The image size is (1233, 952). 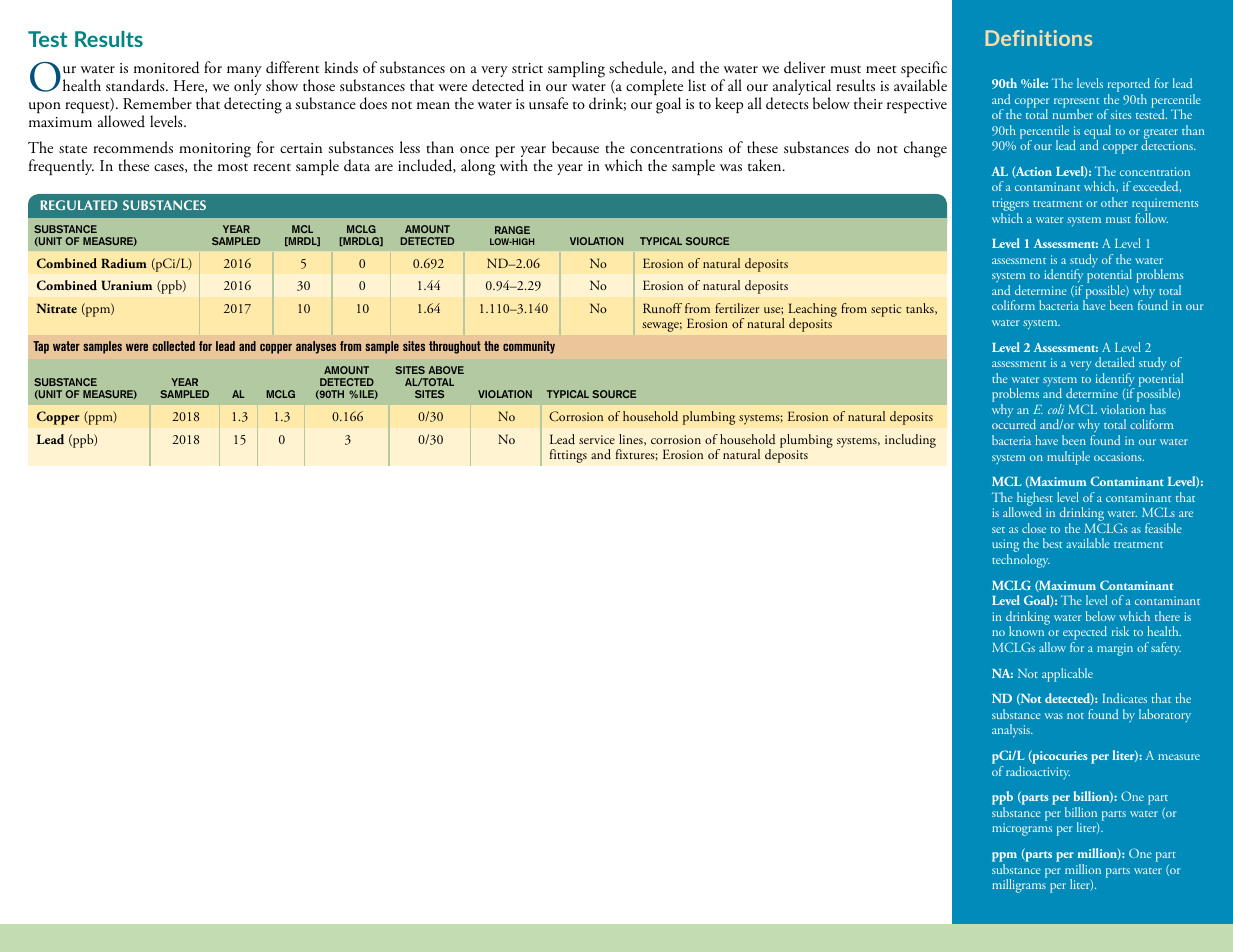 I want to click on Radium, so click(x=124, y=263).
